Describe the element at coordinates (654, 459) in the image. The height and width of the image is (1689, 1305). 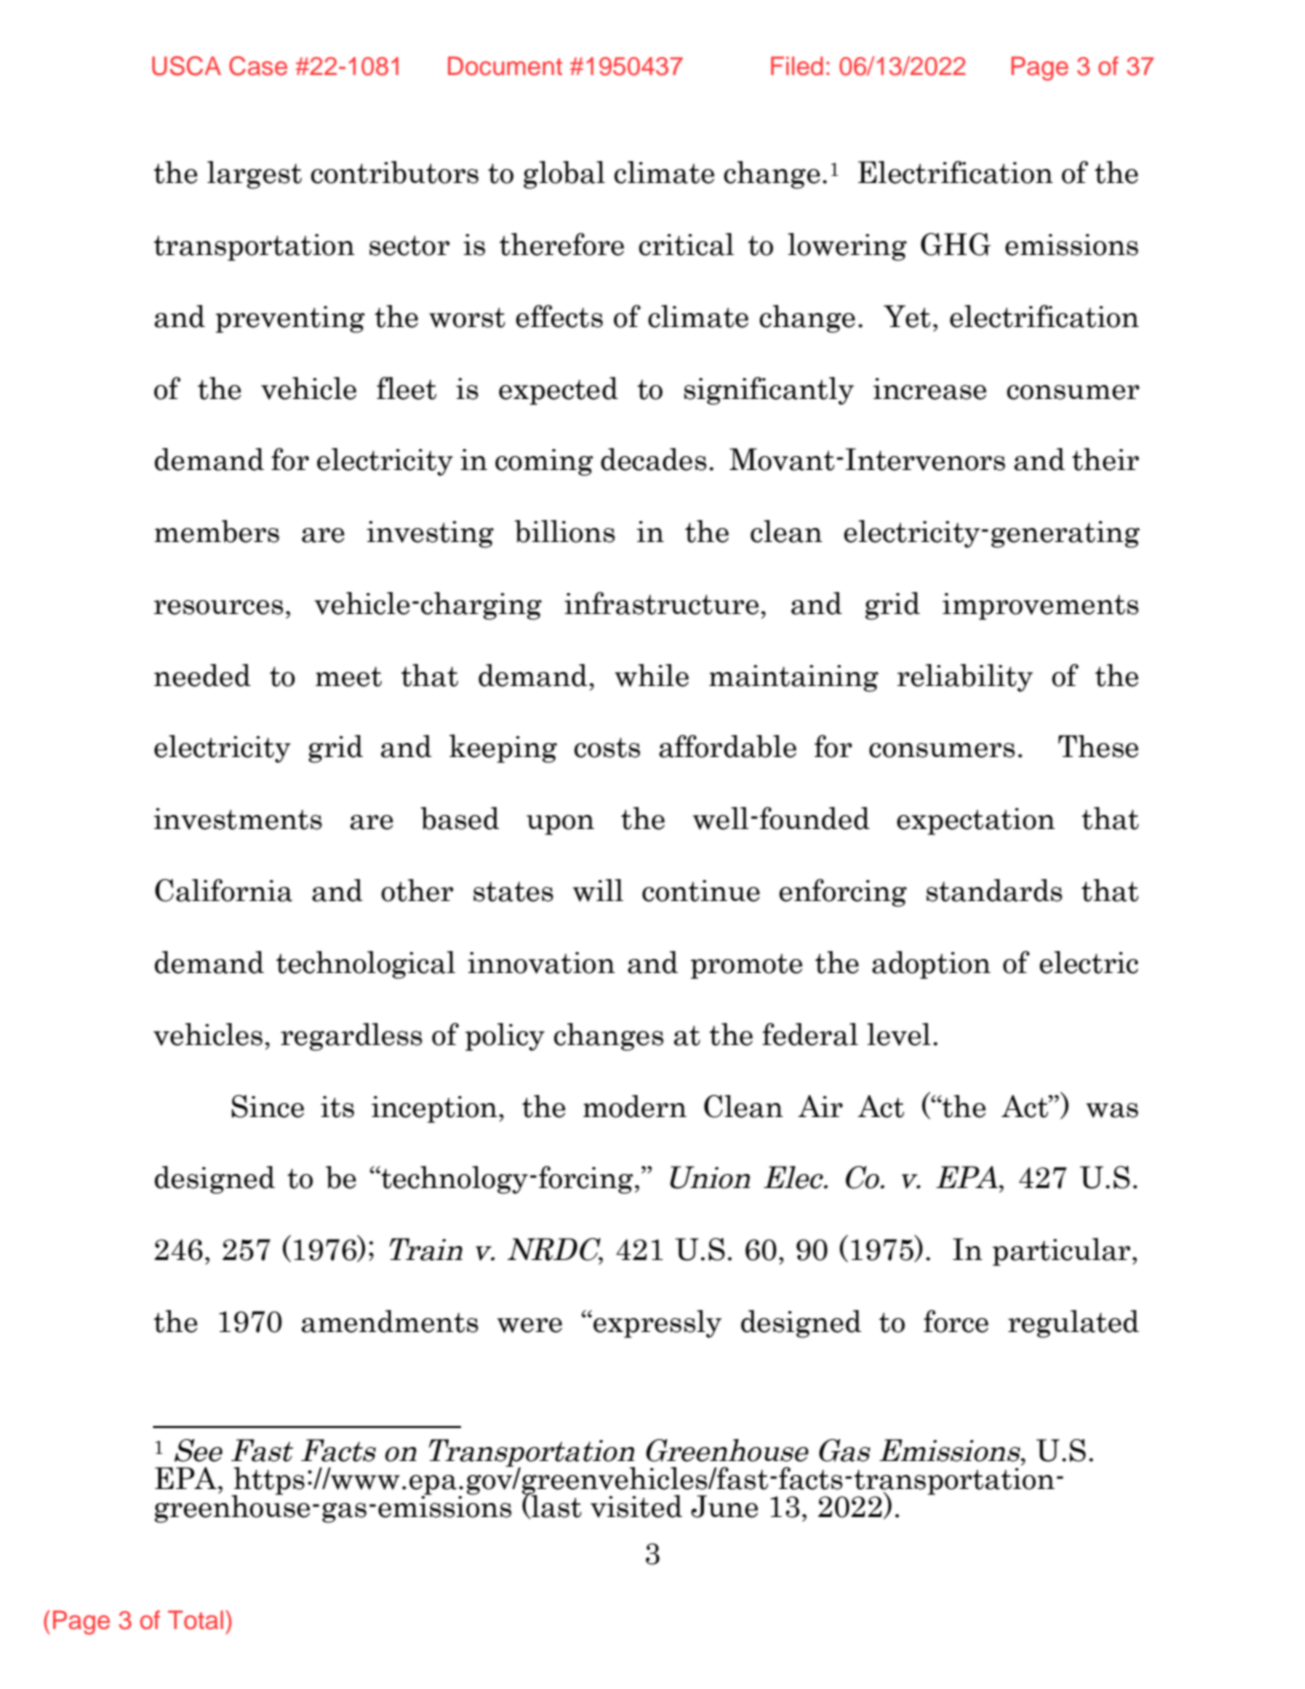
I see `decades` at that location.
